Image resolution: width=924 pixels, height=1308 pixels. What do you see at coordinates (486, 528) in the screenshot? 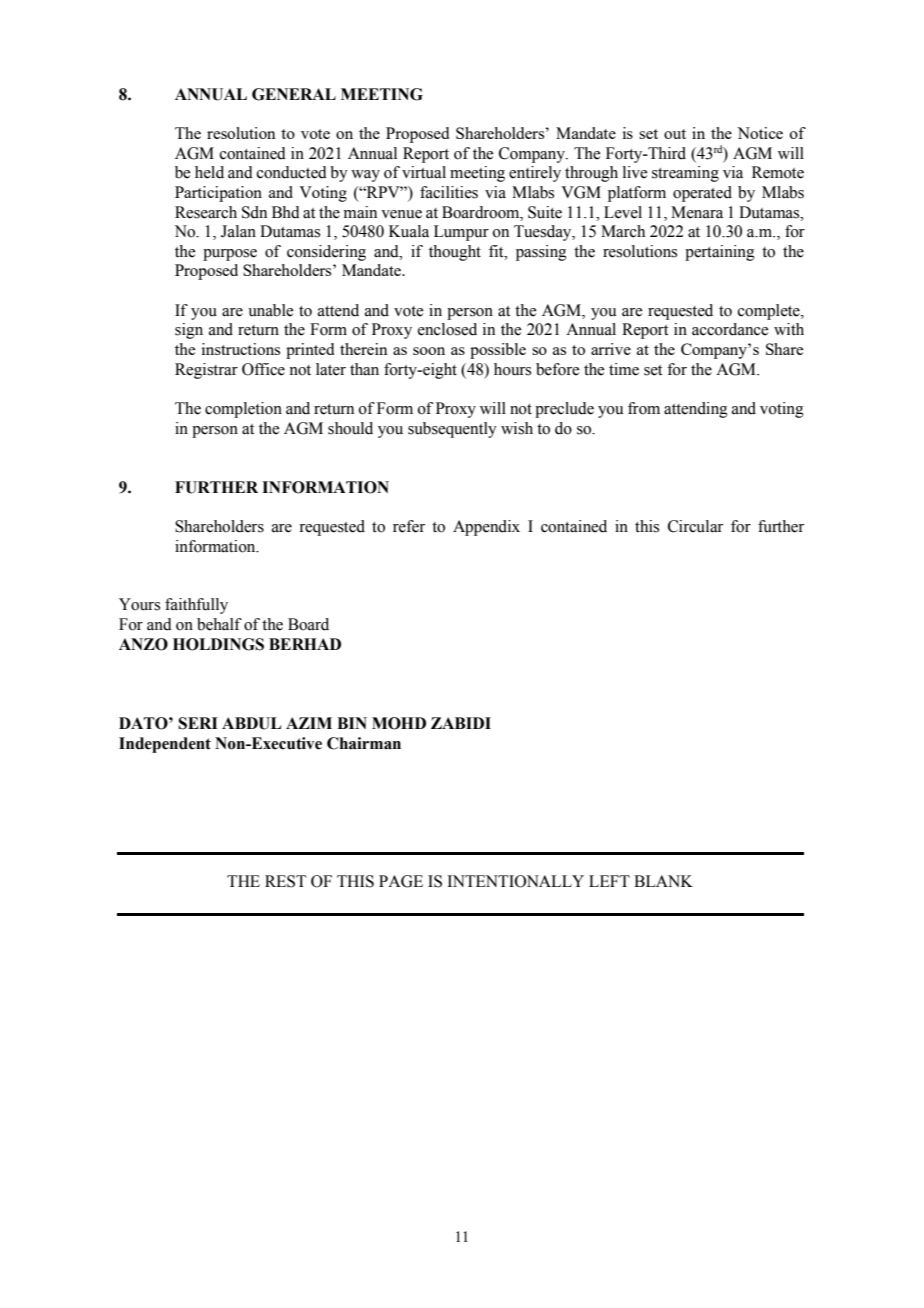
I see `Appendix` at bounding box center [486, 528].
